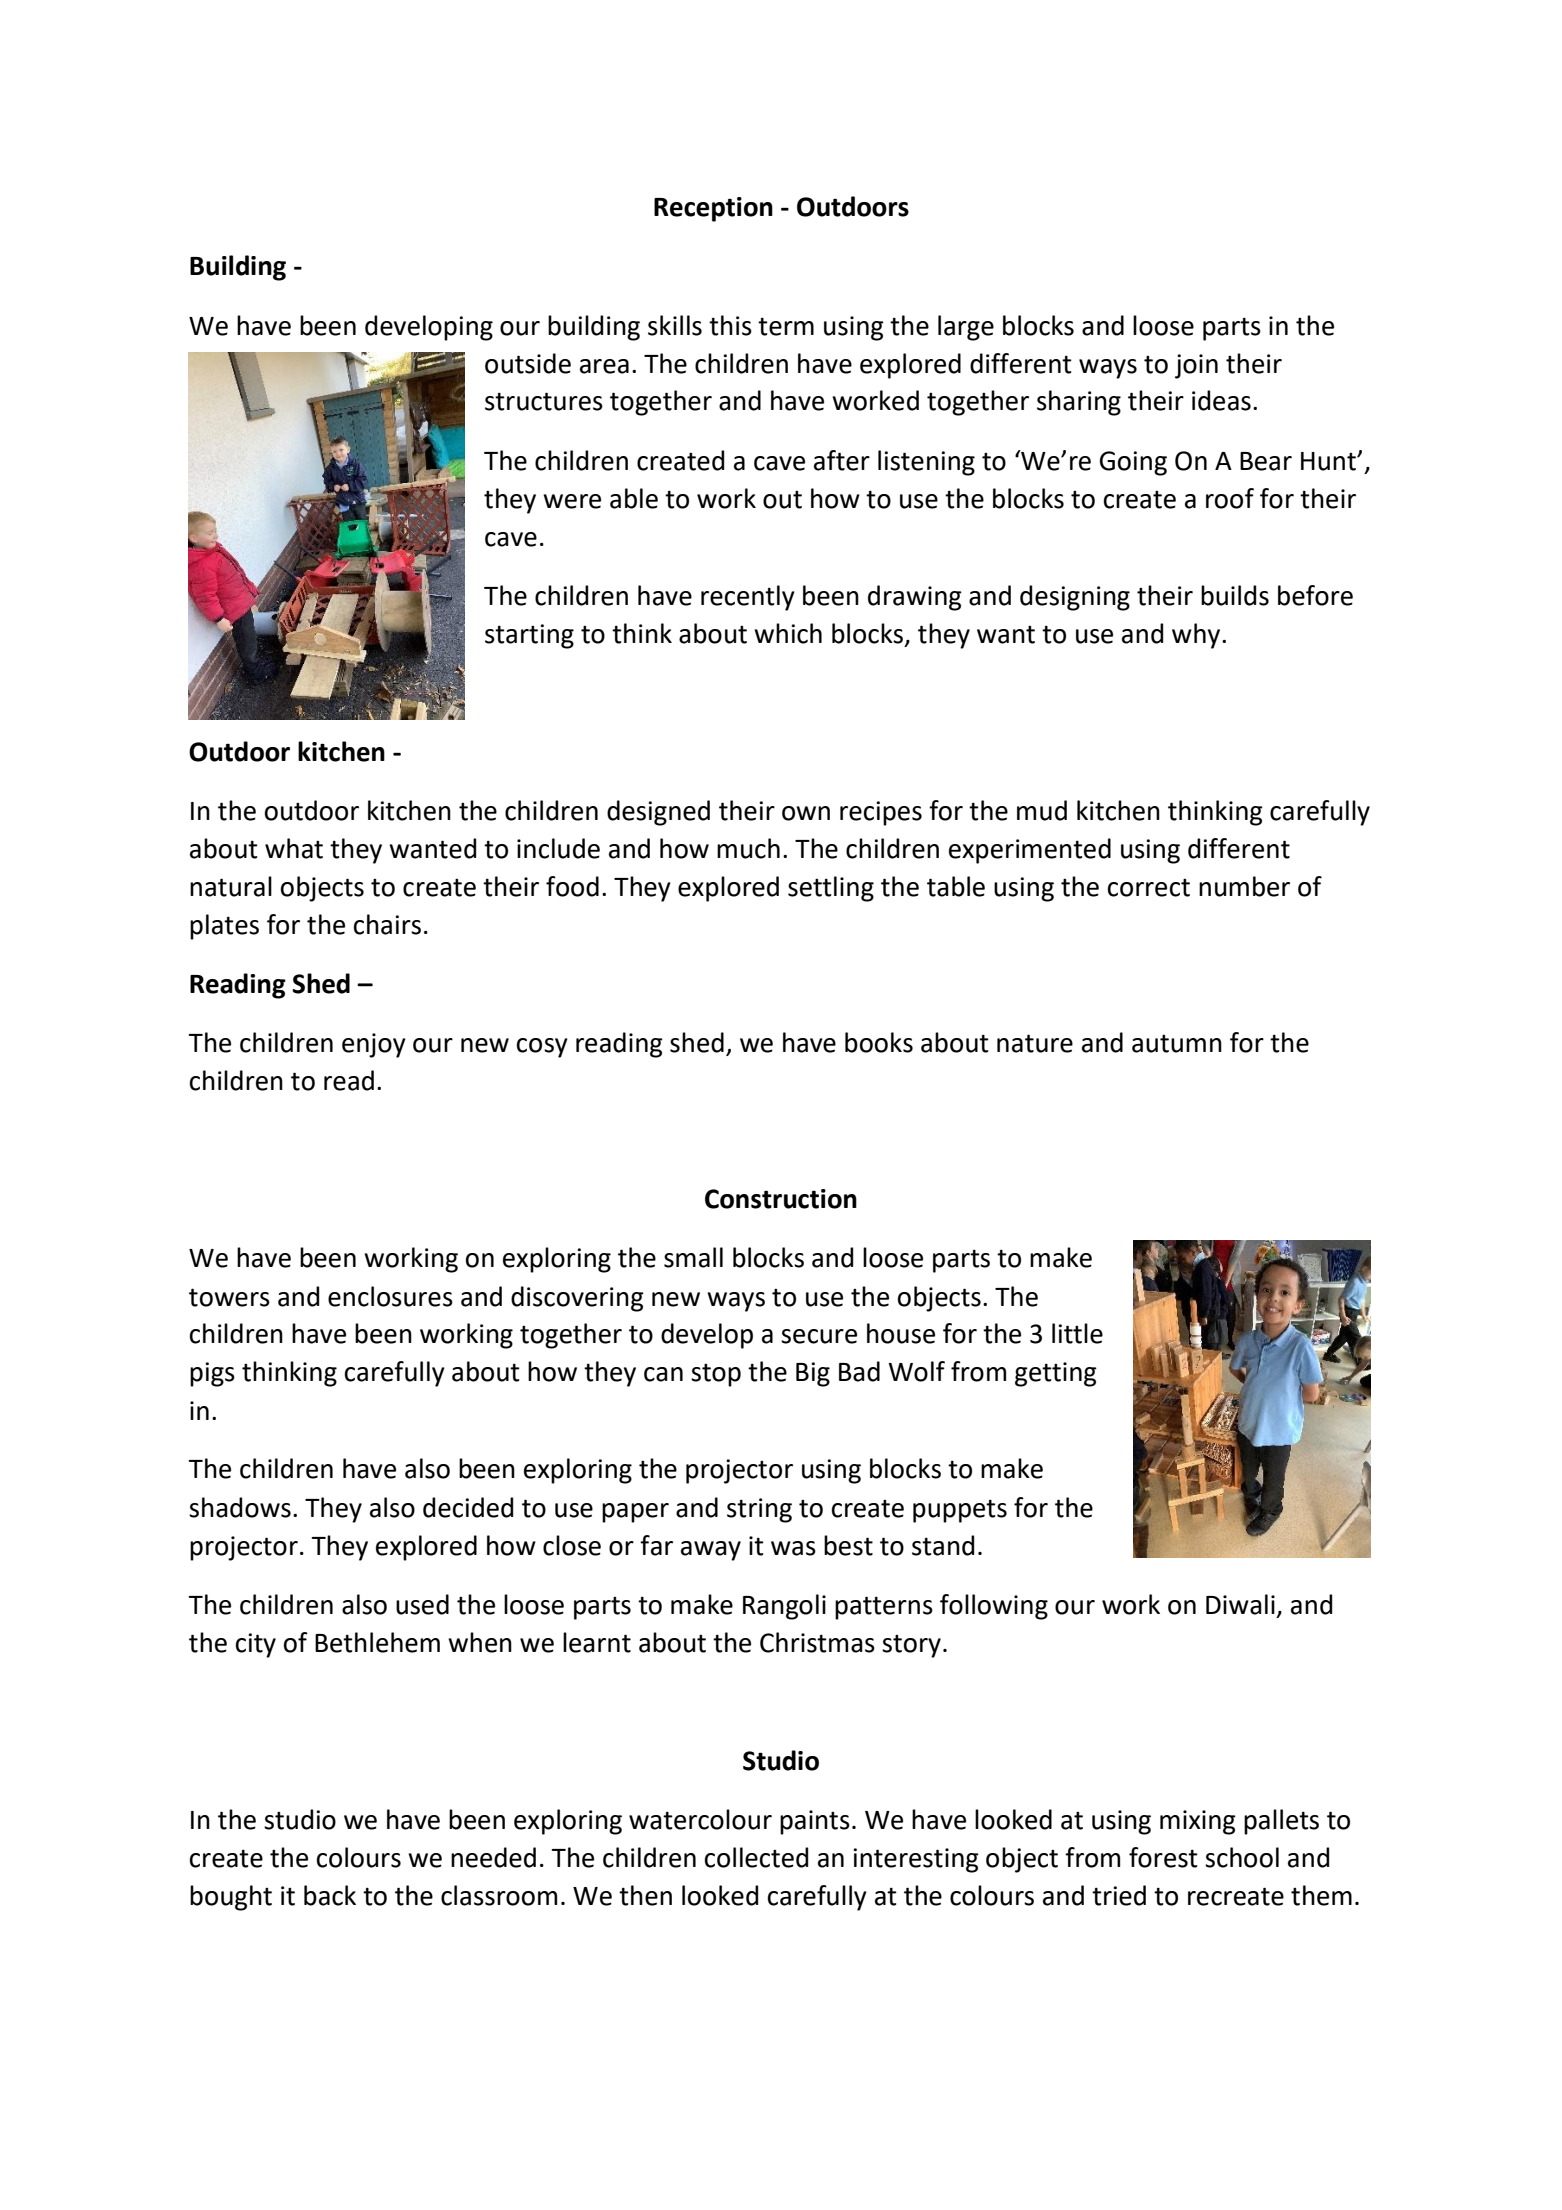 The width and height of the screenshot is (1562, 2210). What do you see at coordinates (1198, 1822) in the screenshot?
I see `mixing` at bounding box center [1198, 1822].
